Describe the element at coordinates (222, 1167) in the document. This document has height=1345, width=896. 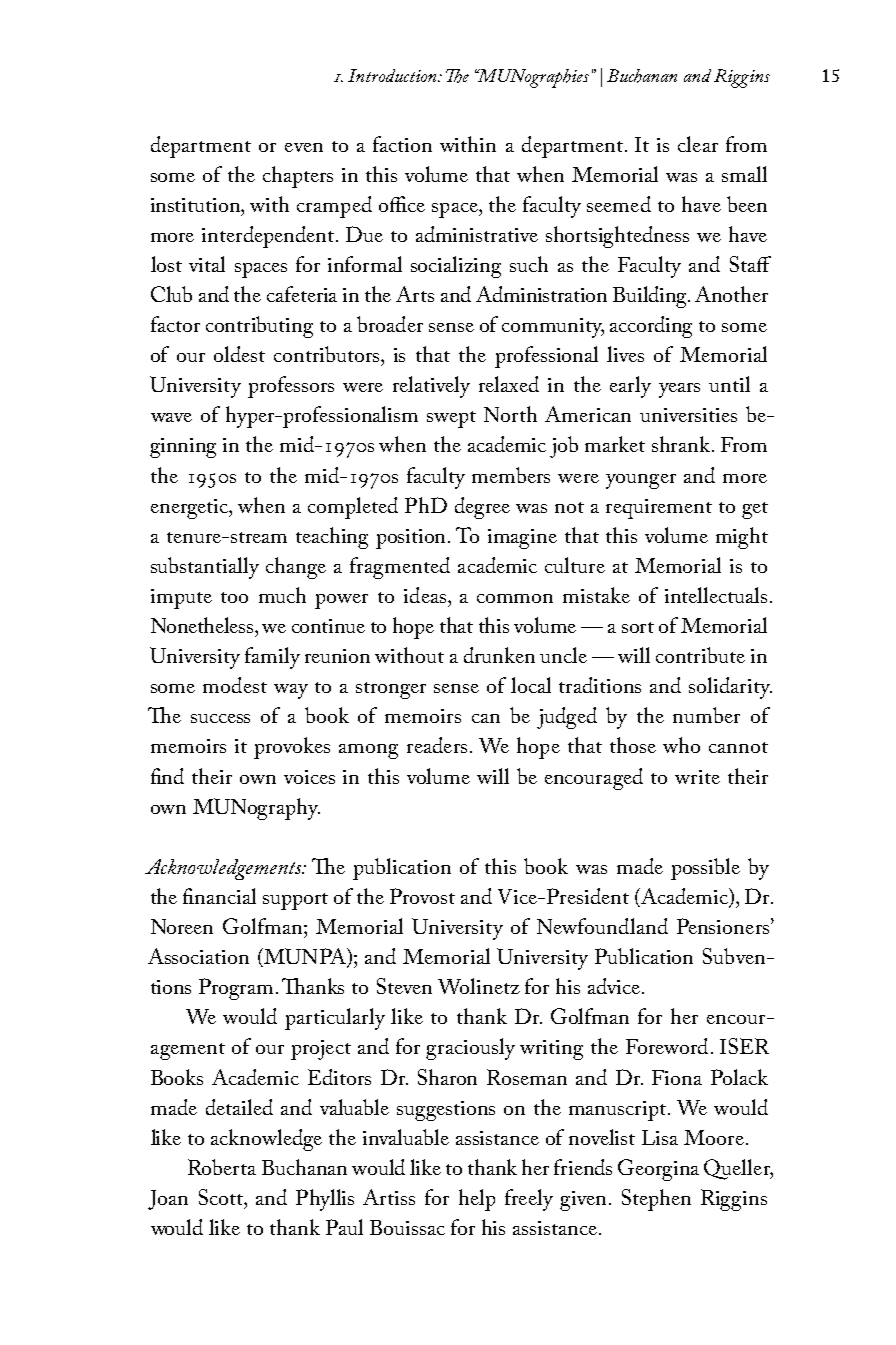
I see `Roberta` at that location.
